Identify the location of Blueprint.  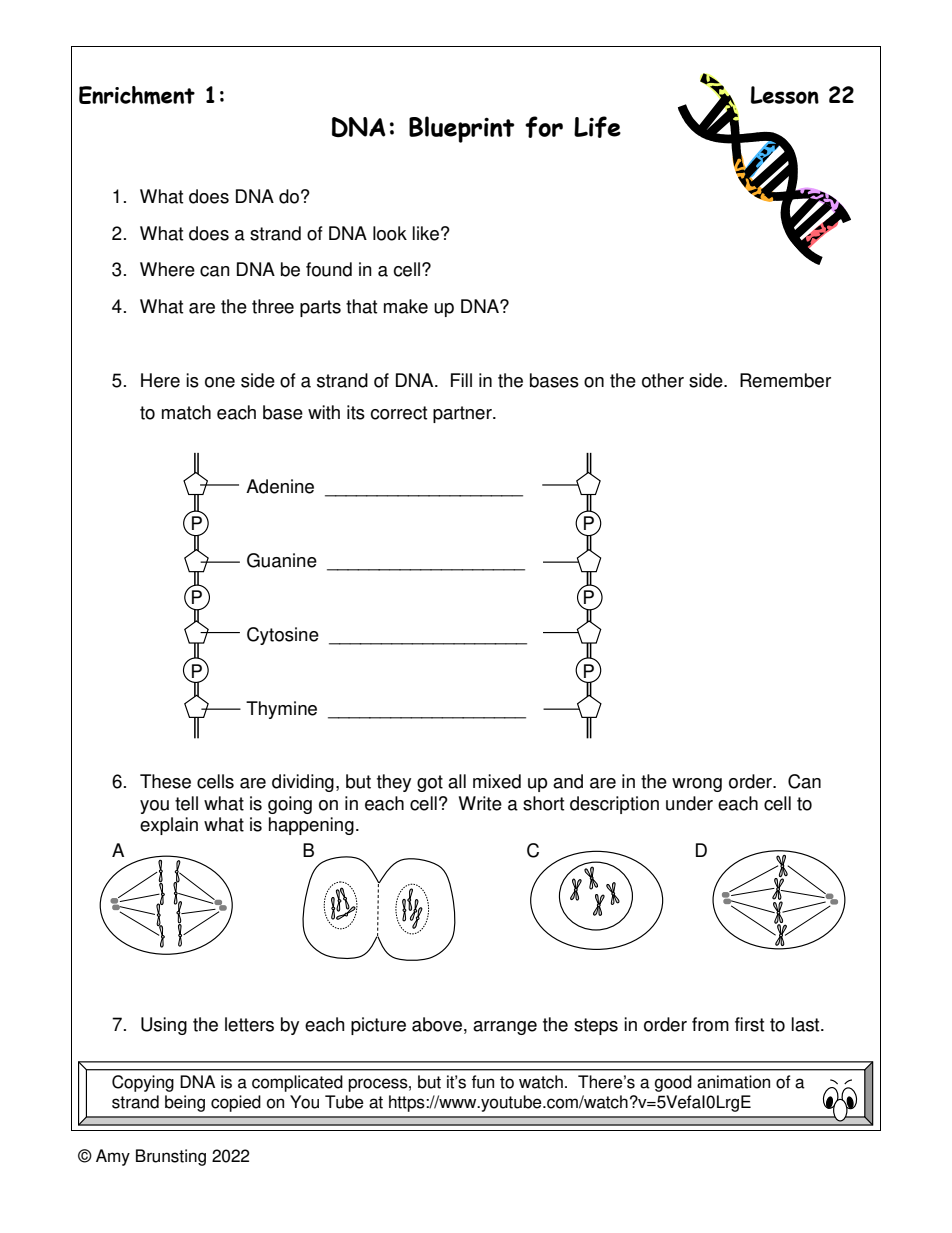
(461, 129).
